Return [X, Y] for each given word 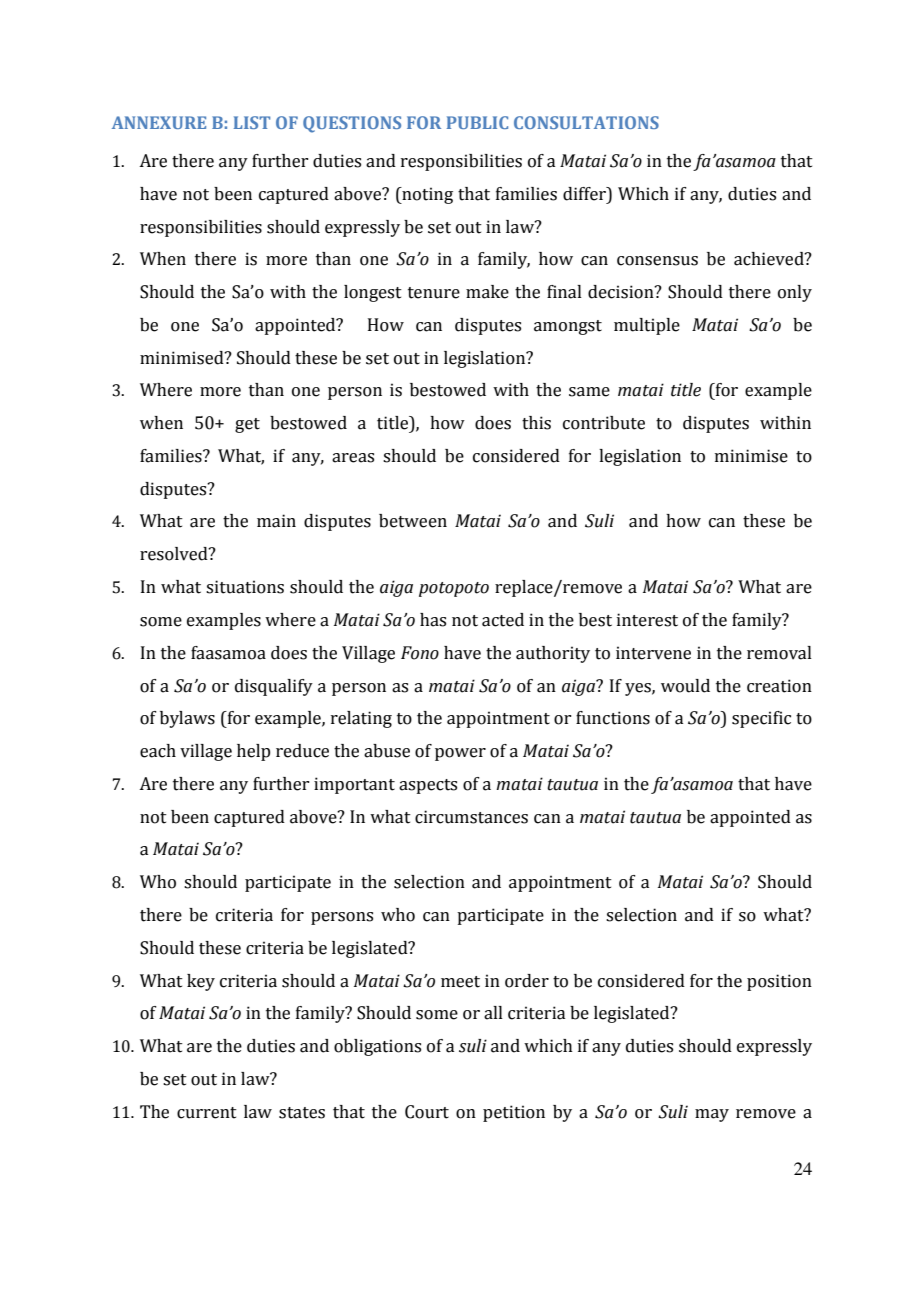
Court [427, 1112]
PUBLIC [477, 122]
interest [647, 620]
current [207, 1113]
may [712, 1115]
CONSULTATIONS [586, 122]
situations [245, 587]
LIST [252, 122]
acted [503, 620]
